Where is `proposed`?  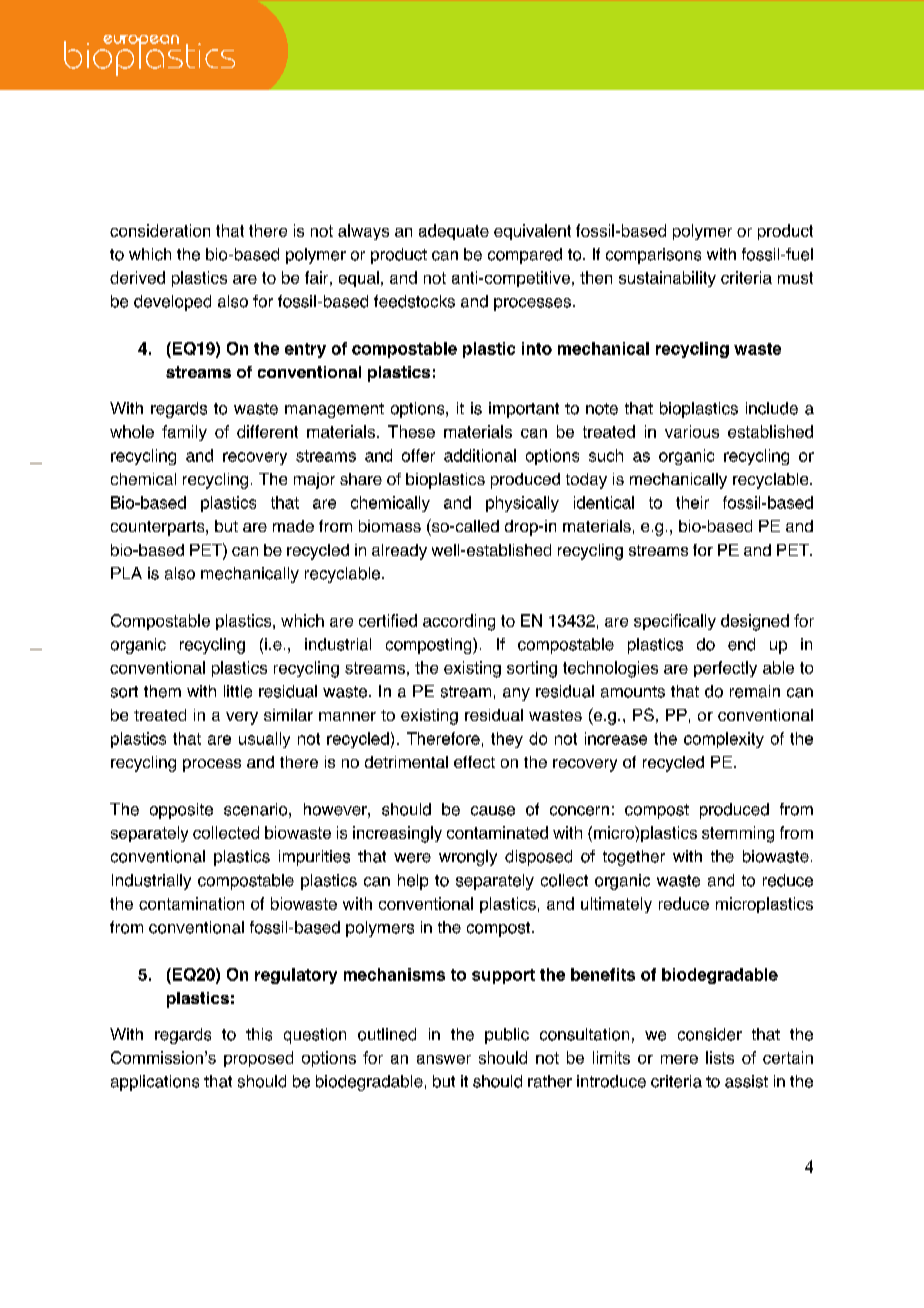 proposed is located at coordinates (258, 1059).
